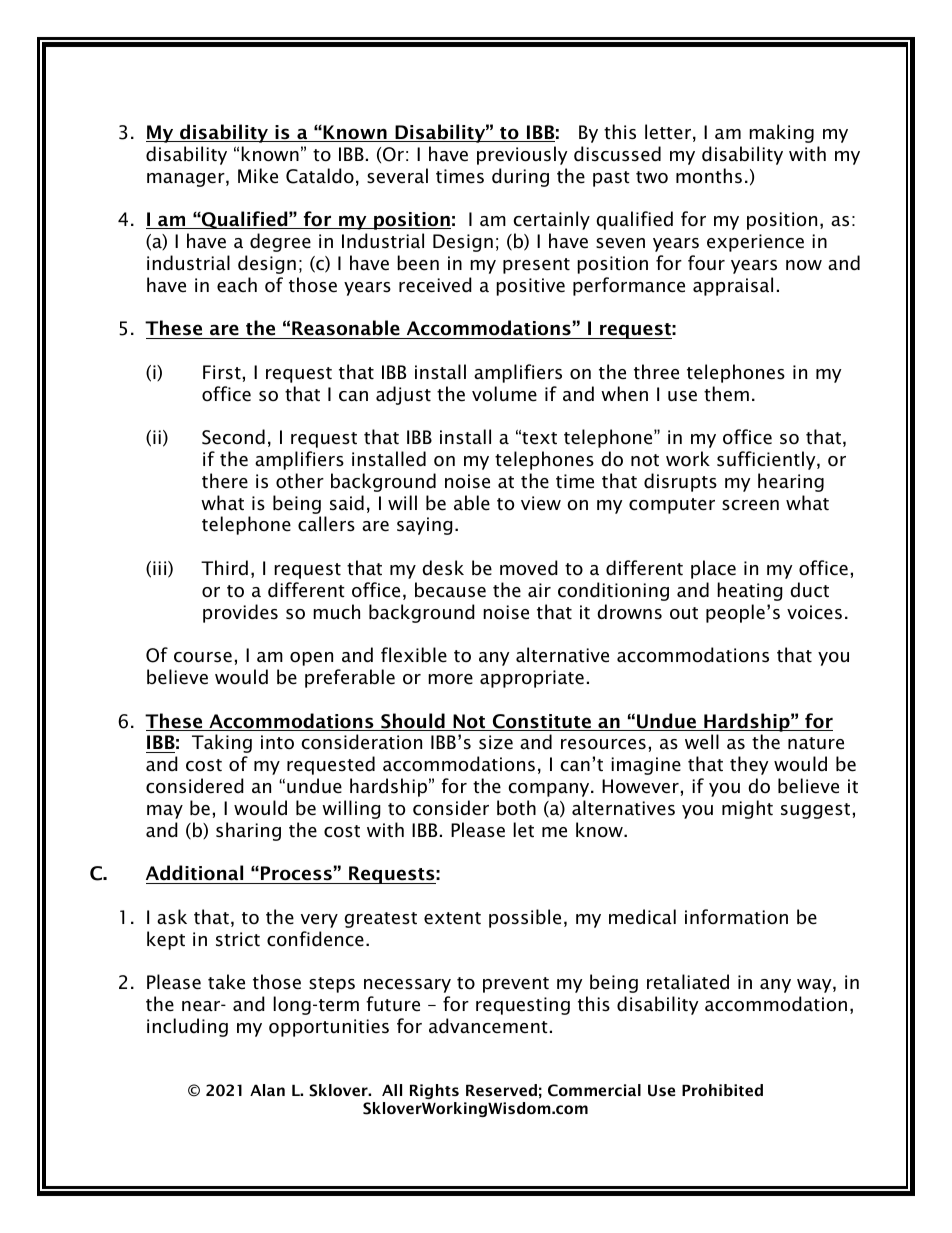 This image has height=1233, width=952. Describe the element at coordinates (225, 481) in the image. I see `there` at that location.
